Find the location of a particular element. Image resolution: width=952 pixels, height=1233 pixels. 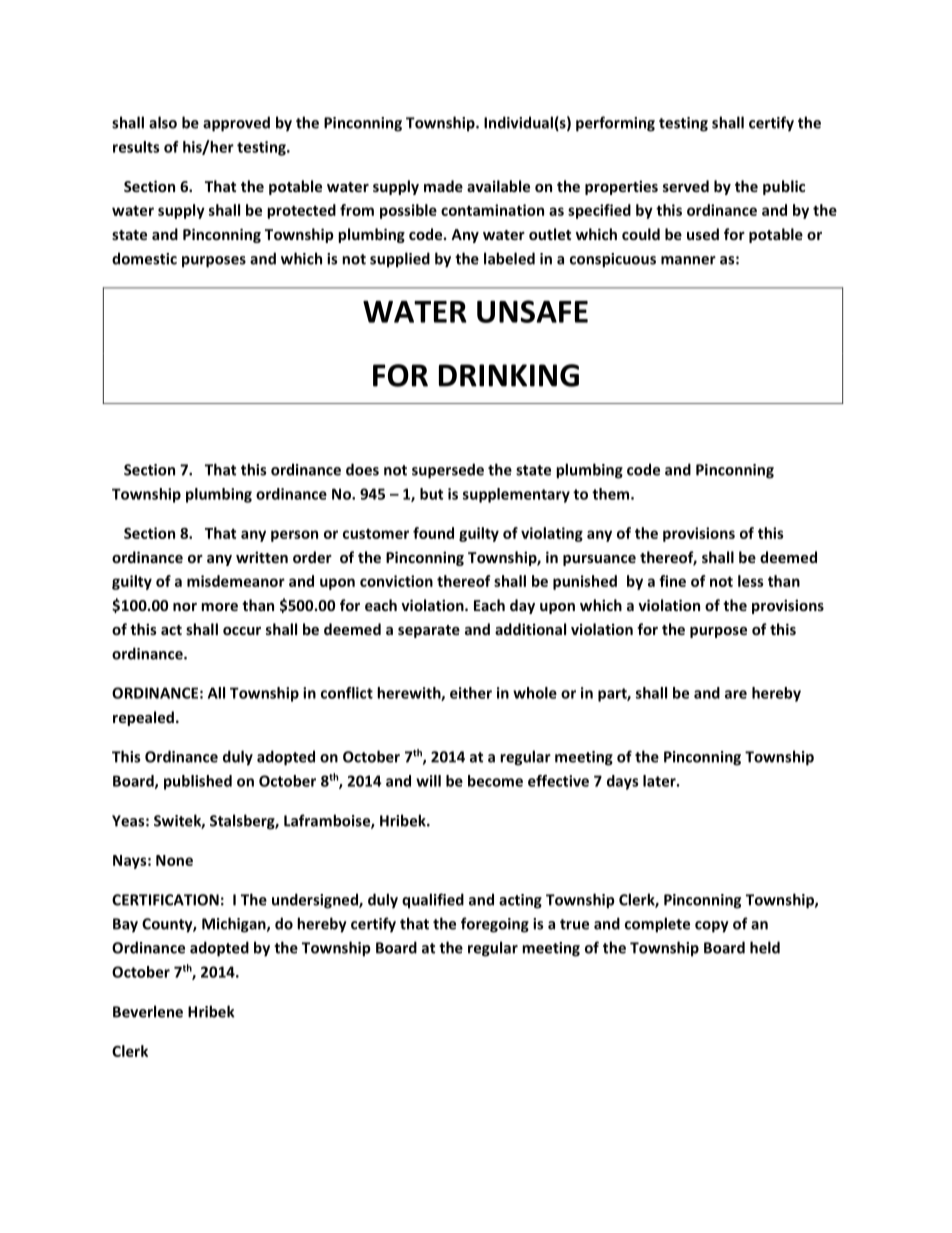

made is located at coordinates (443, 186).
